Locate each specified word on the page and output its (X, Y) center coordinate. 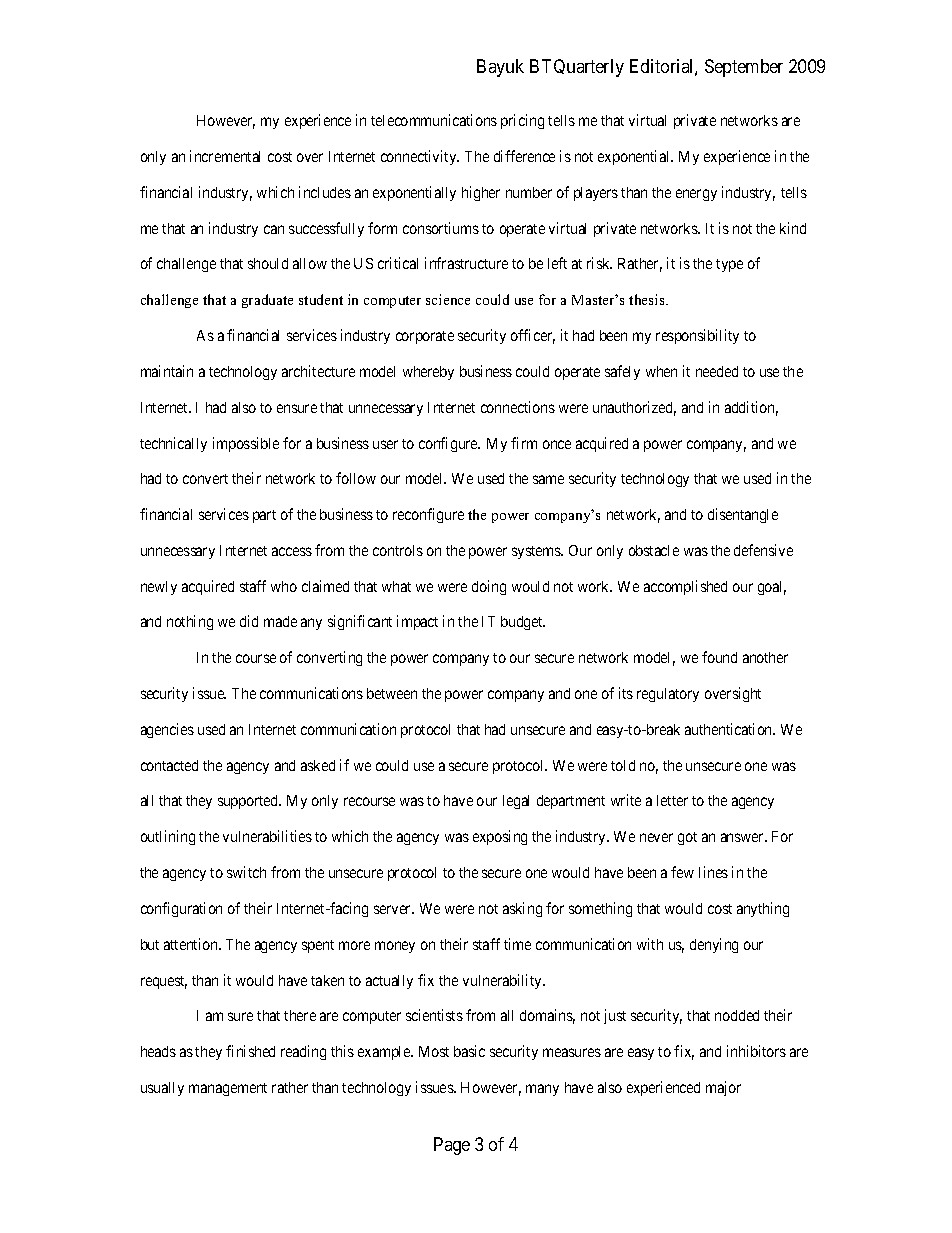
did (249, 621)
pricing (522, 121)
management (228, 1089)
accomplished (685, 587)
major (723, 1088)
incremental (225, 156)
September (744, 68)
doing (489, 587)
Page (452, 1146)
